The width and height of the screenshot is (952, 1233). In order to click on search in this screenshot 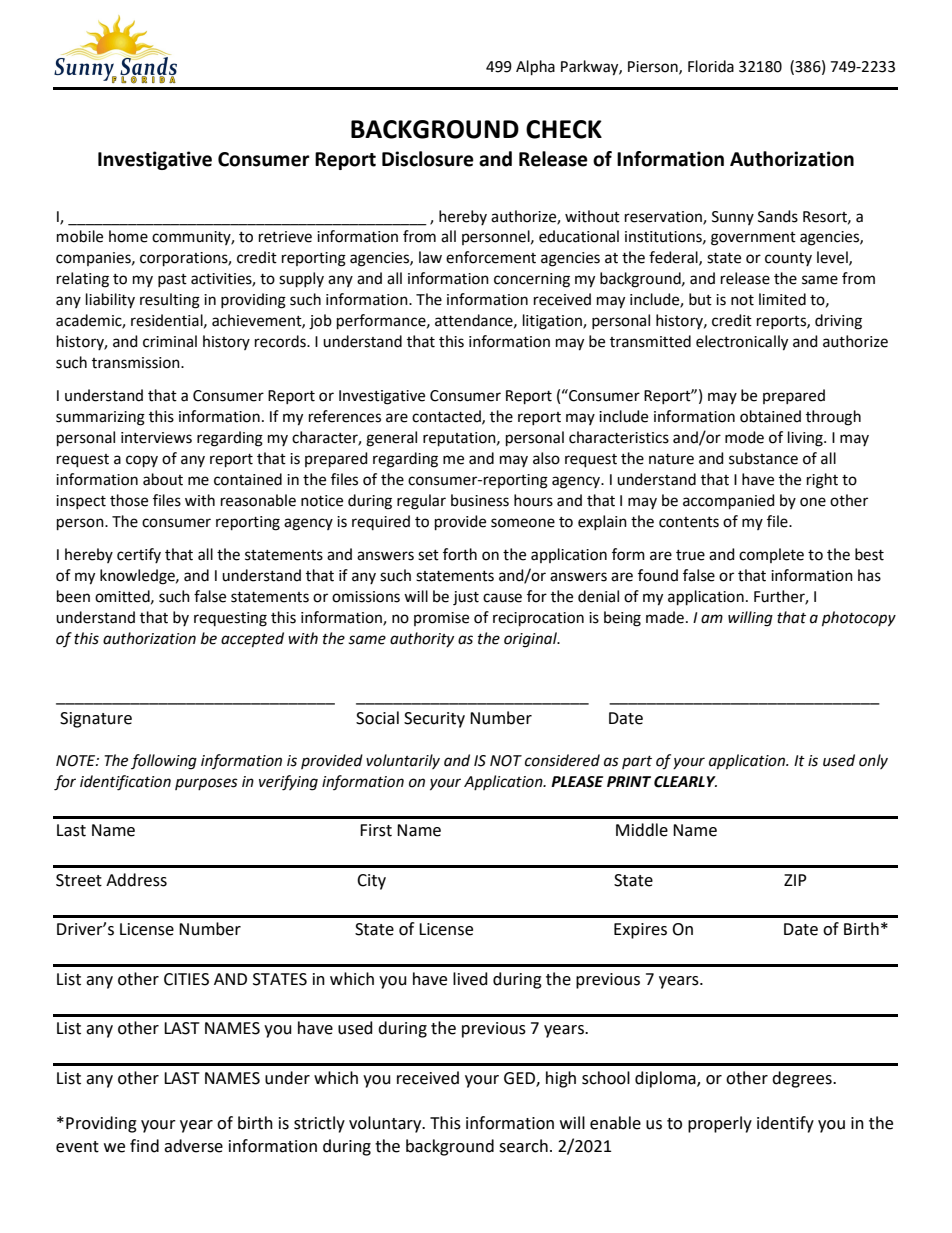, I will do `click(523, 1146)`.
